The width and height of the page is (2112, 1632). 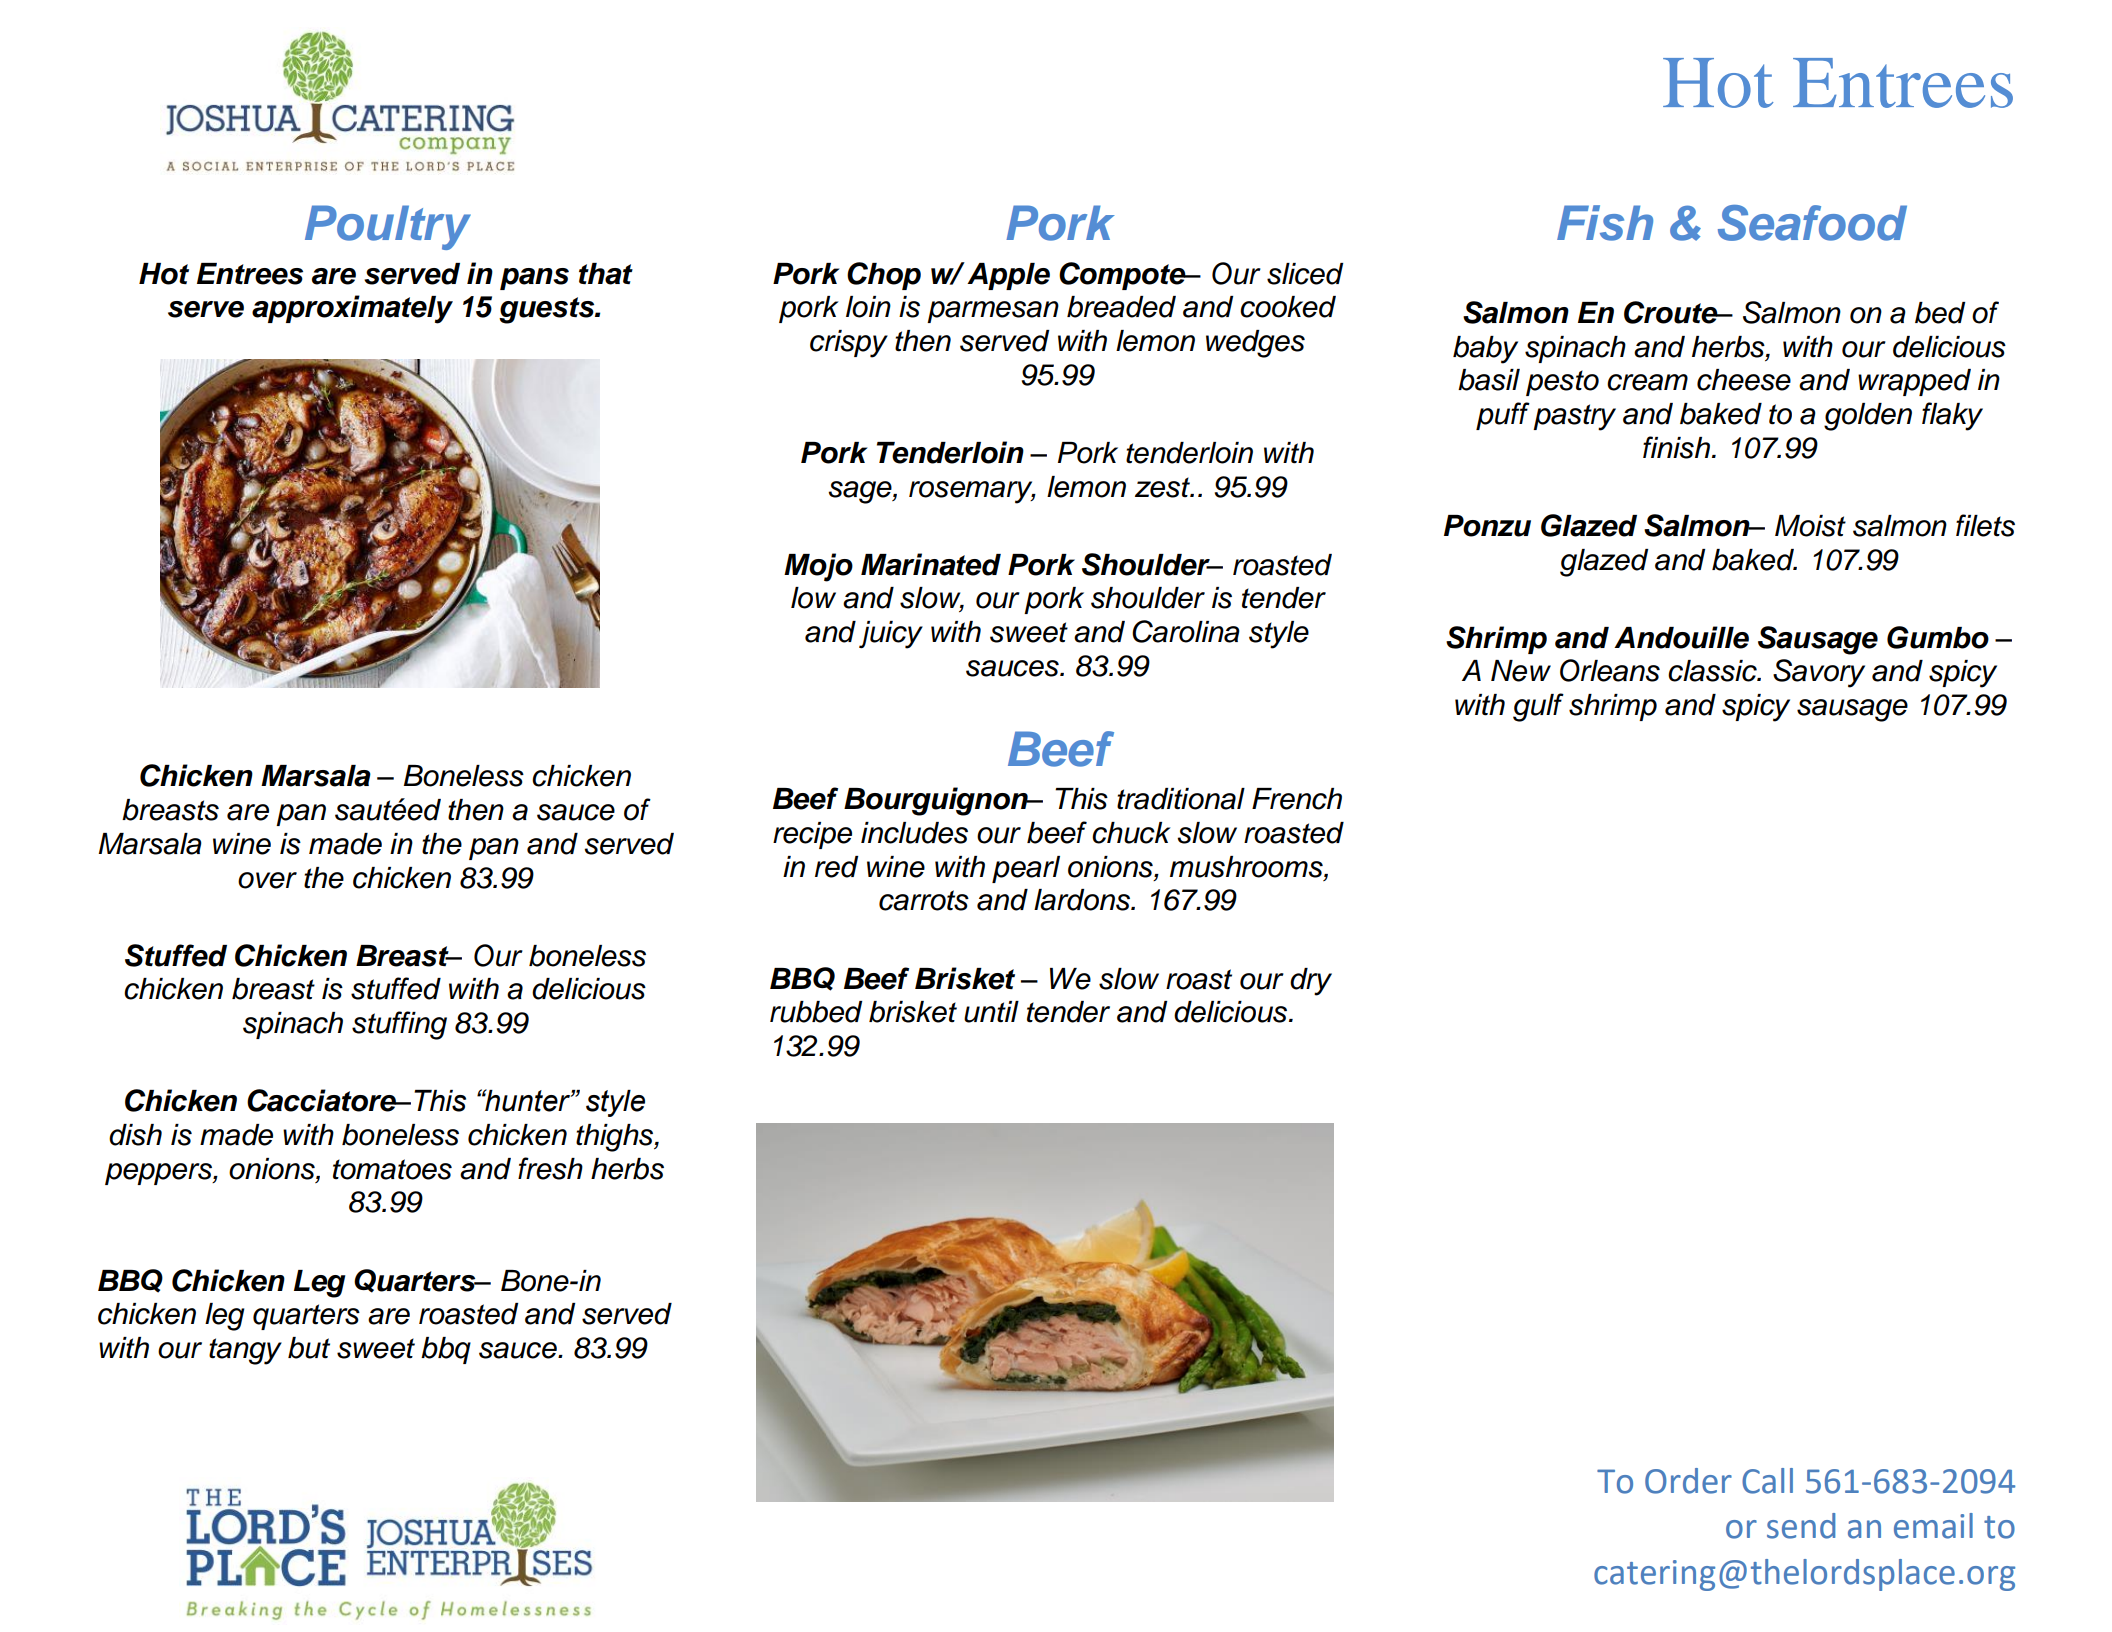 What do you see at coordinates (1297, 799) in the page?
I see `French` at bounding box center [1297, 799].
